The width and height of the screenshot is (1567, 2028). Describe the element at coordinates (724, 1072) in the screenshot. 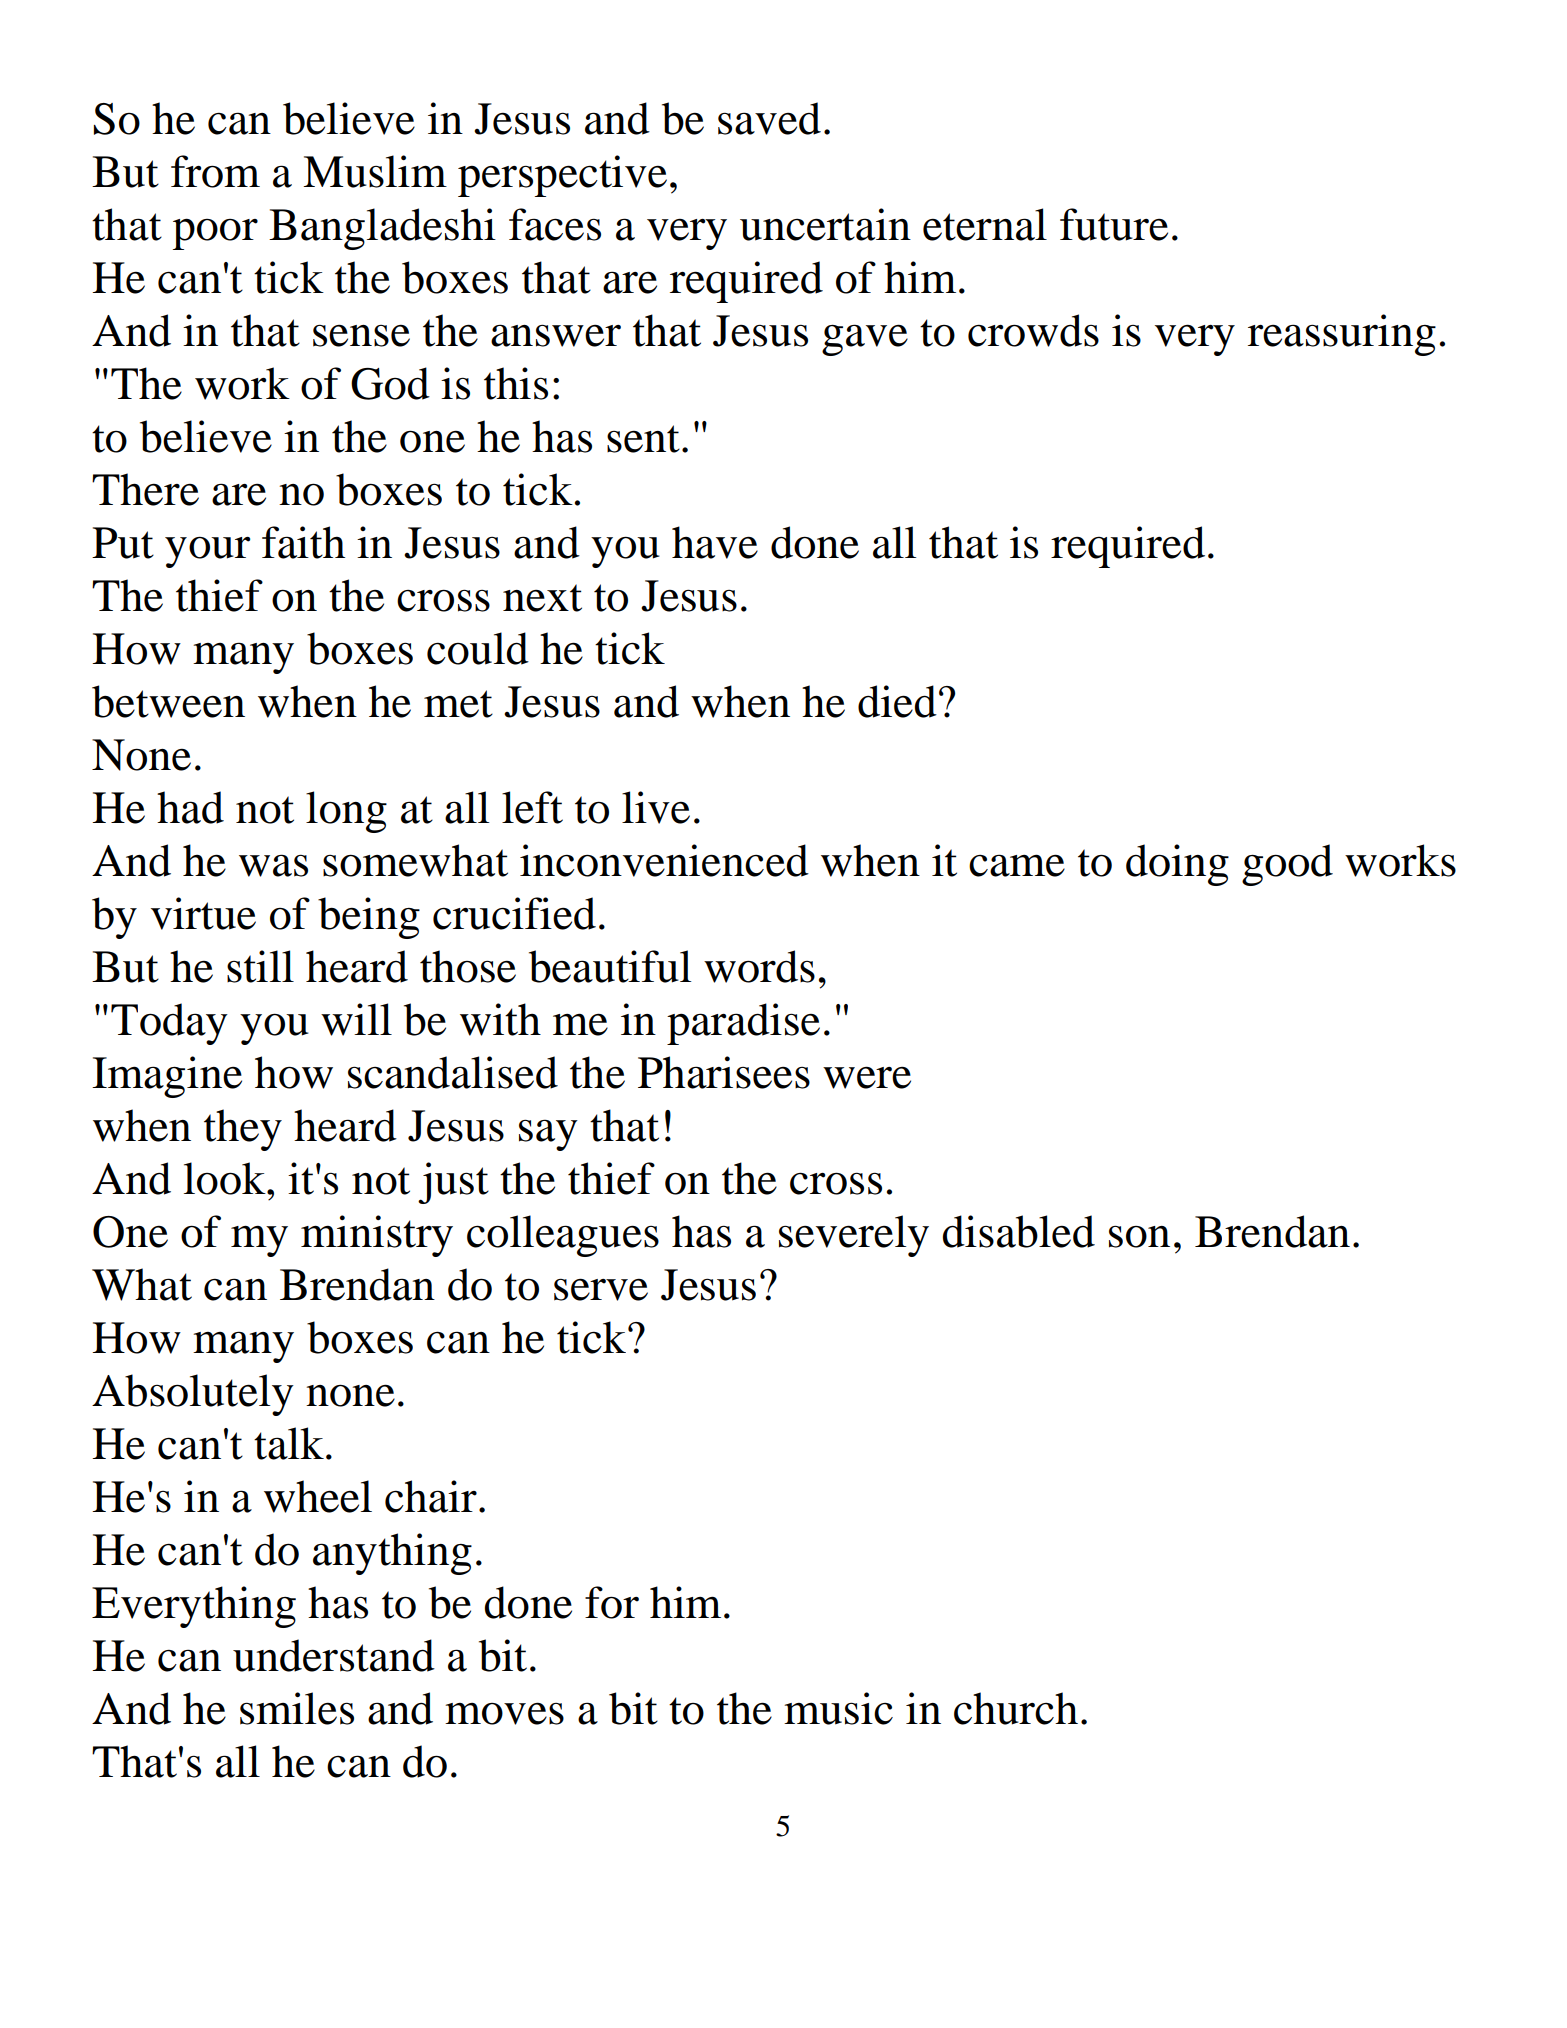

I see `Pharisees` at that location.
